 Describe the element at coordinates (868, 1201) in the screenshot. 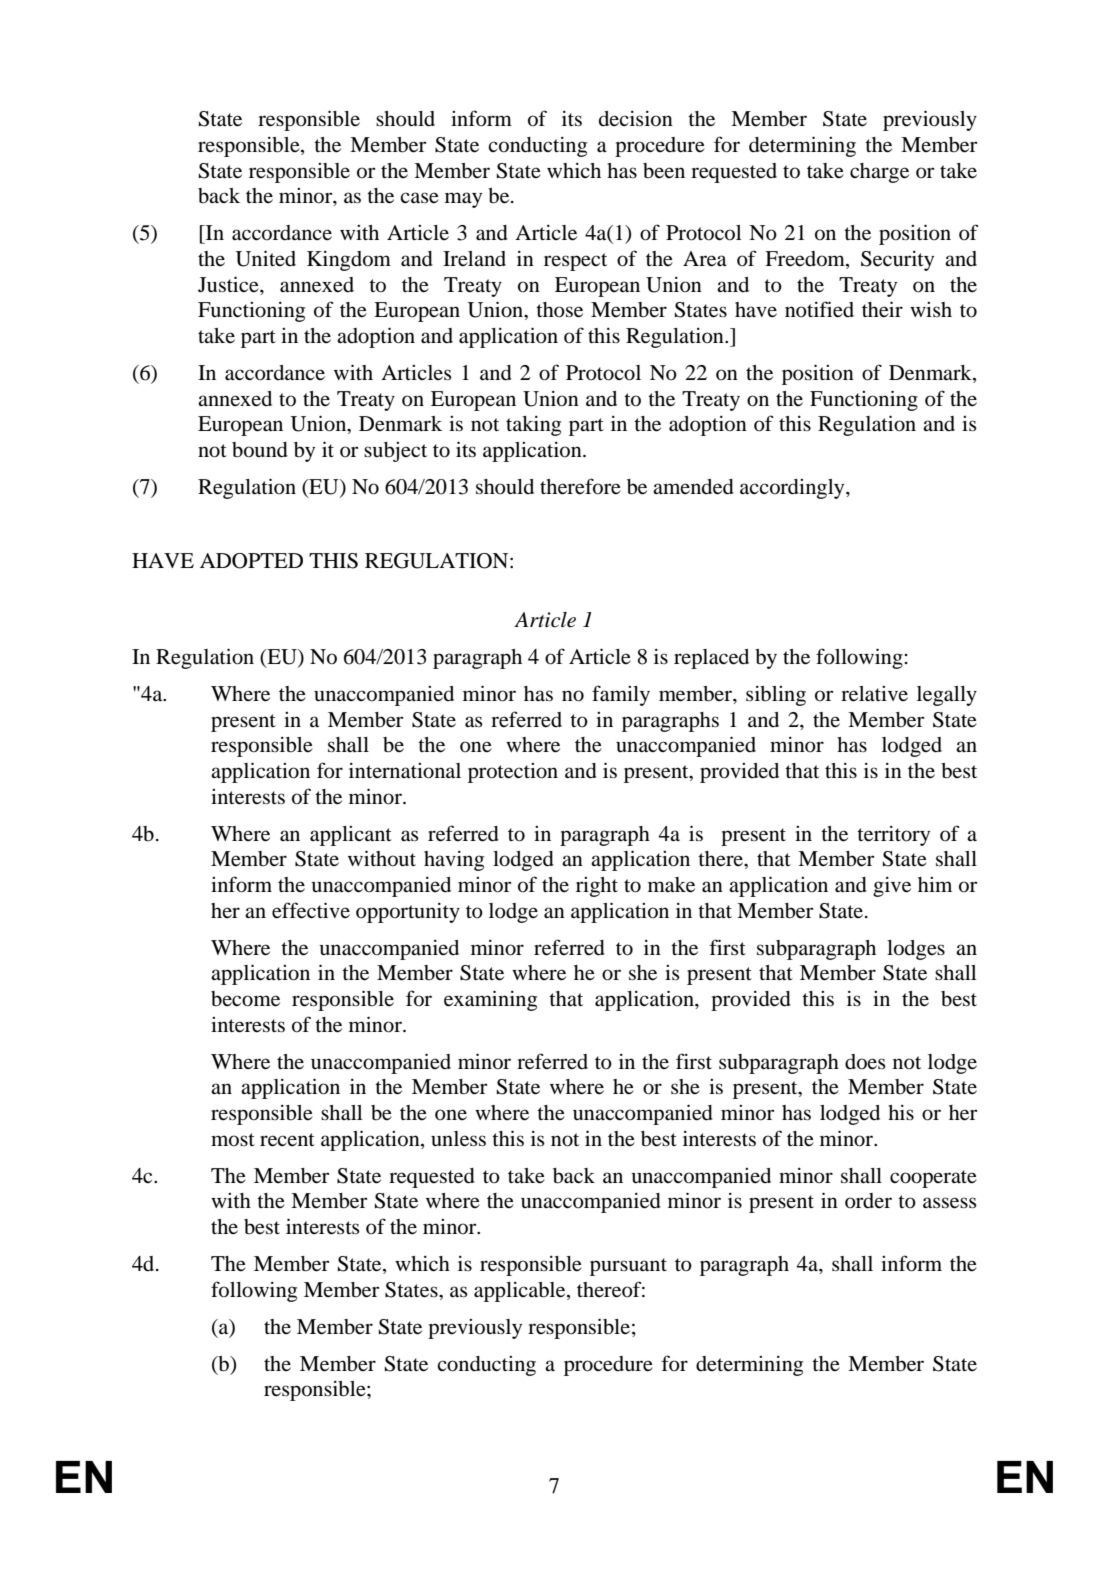

I see `order` at that location.
